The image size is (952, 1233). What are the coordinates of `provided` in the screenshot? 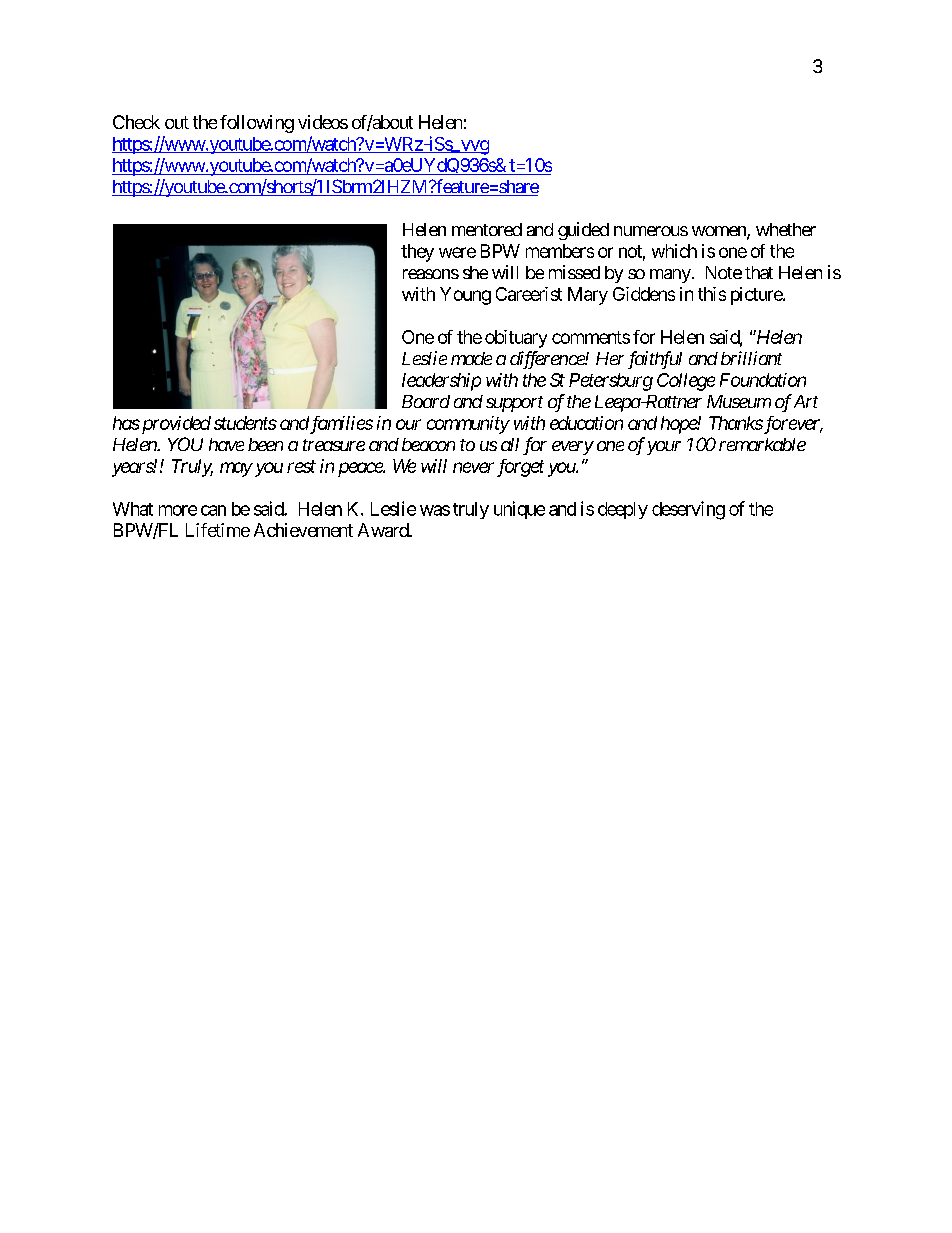 It's located at (175, 425).
